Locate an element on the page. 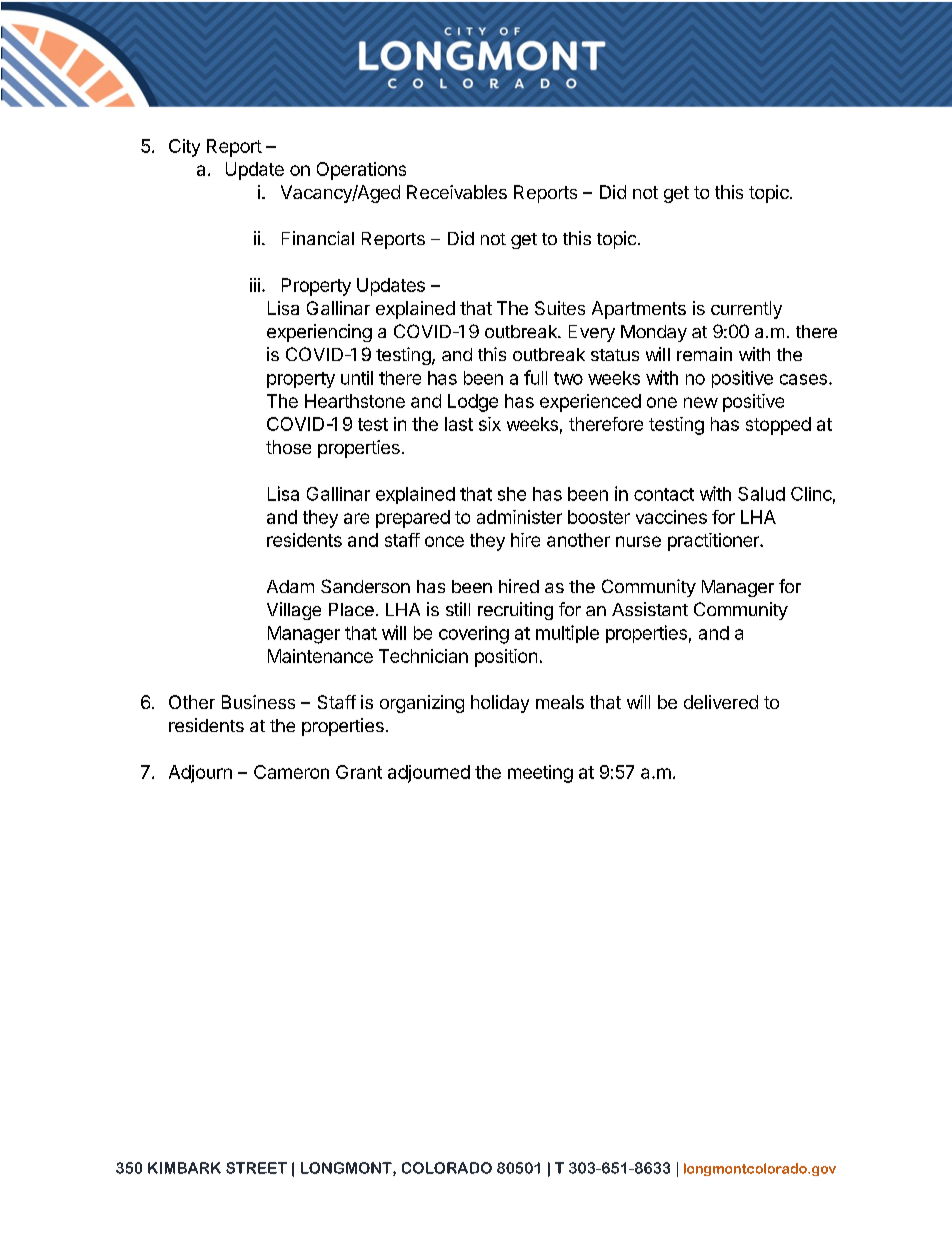 The height and width of the image is (1233, 952). City is located at coordinates (184, 148).
